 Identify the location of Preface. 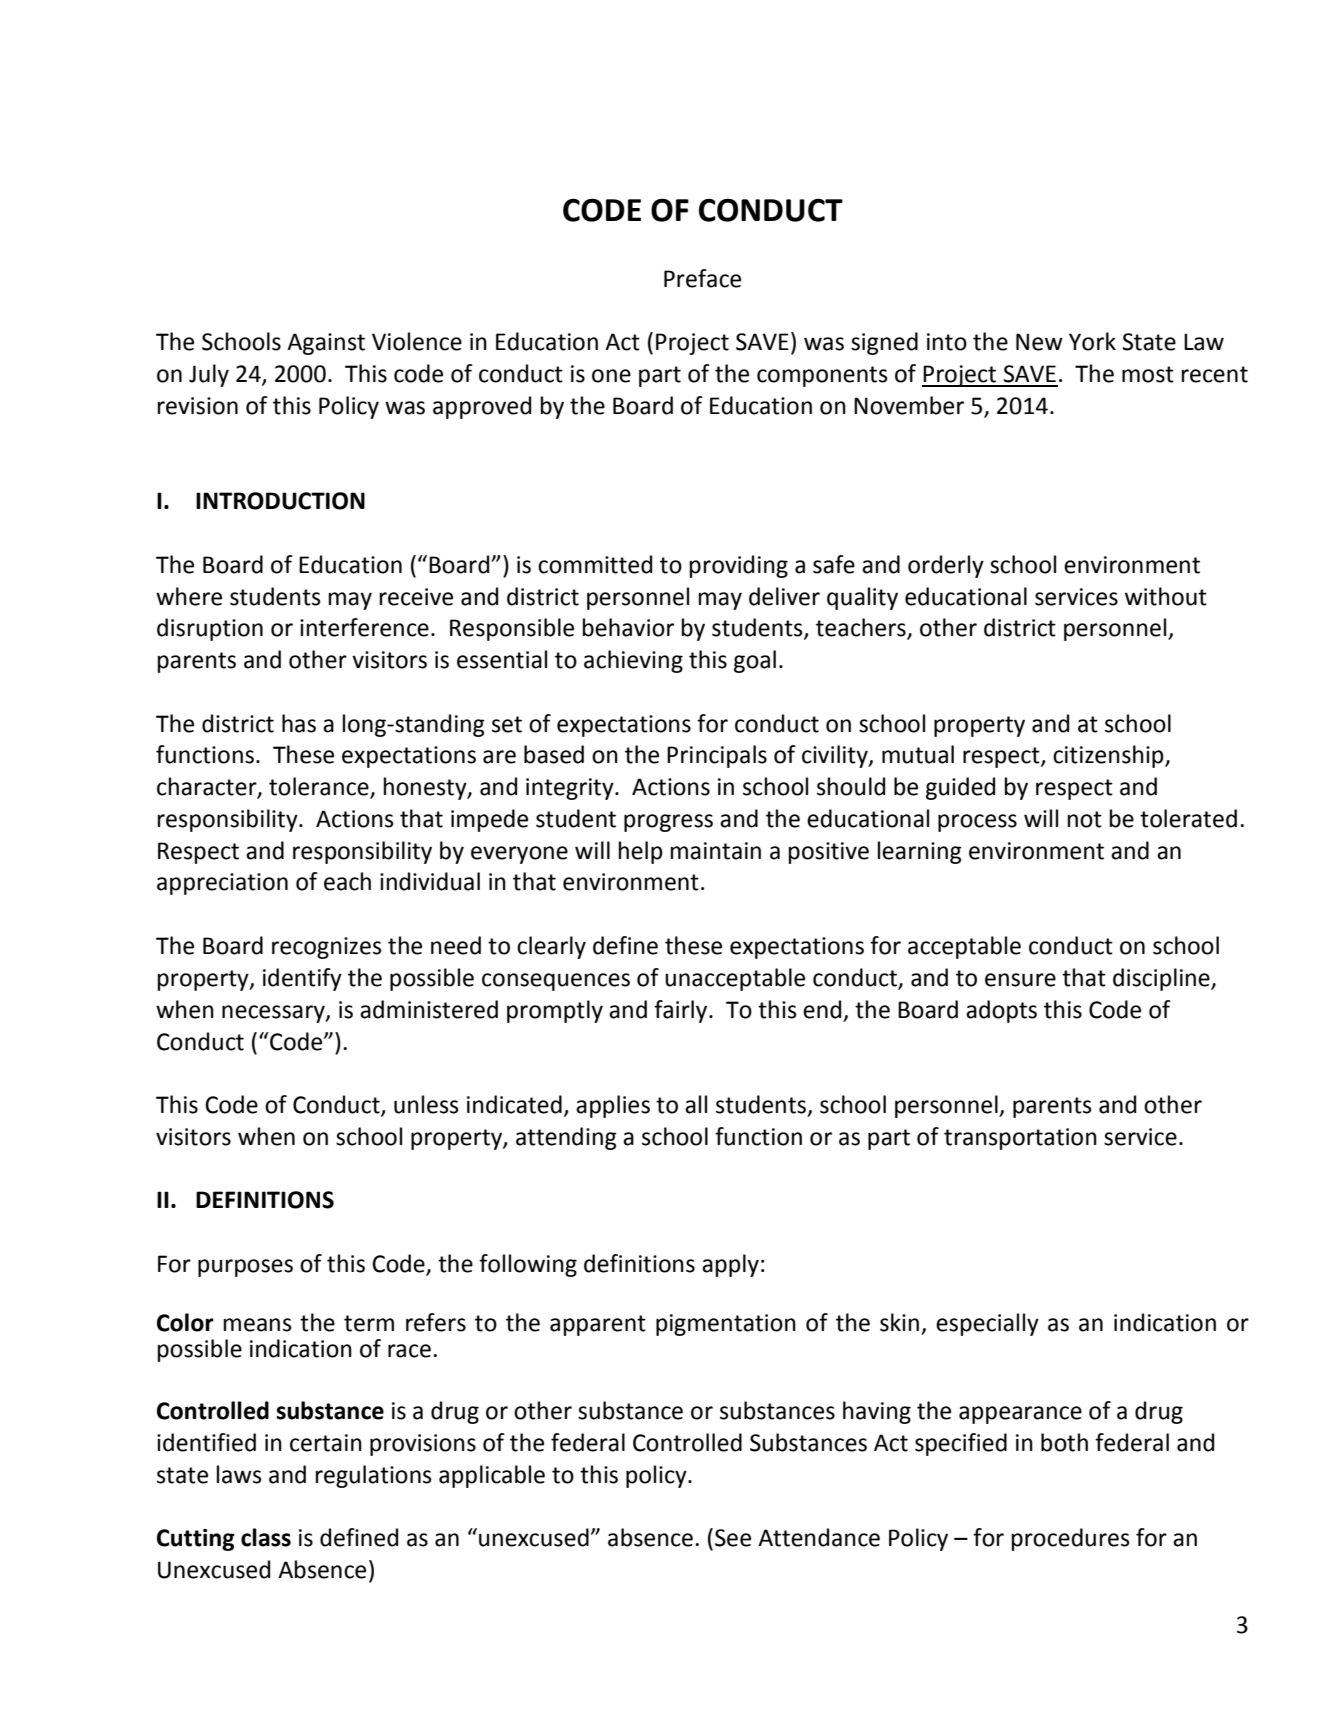
(702, 278).
